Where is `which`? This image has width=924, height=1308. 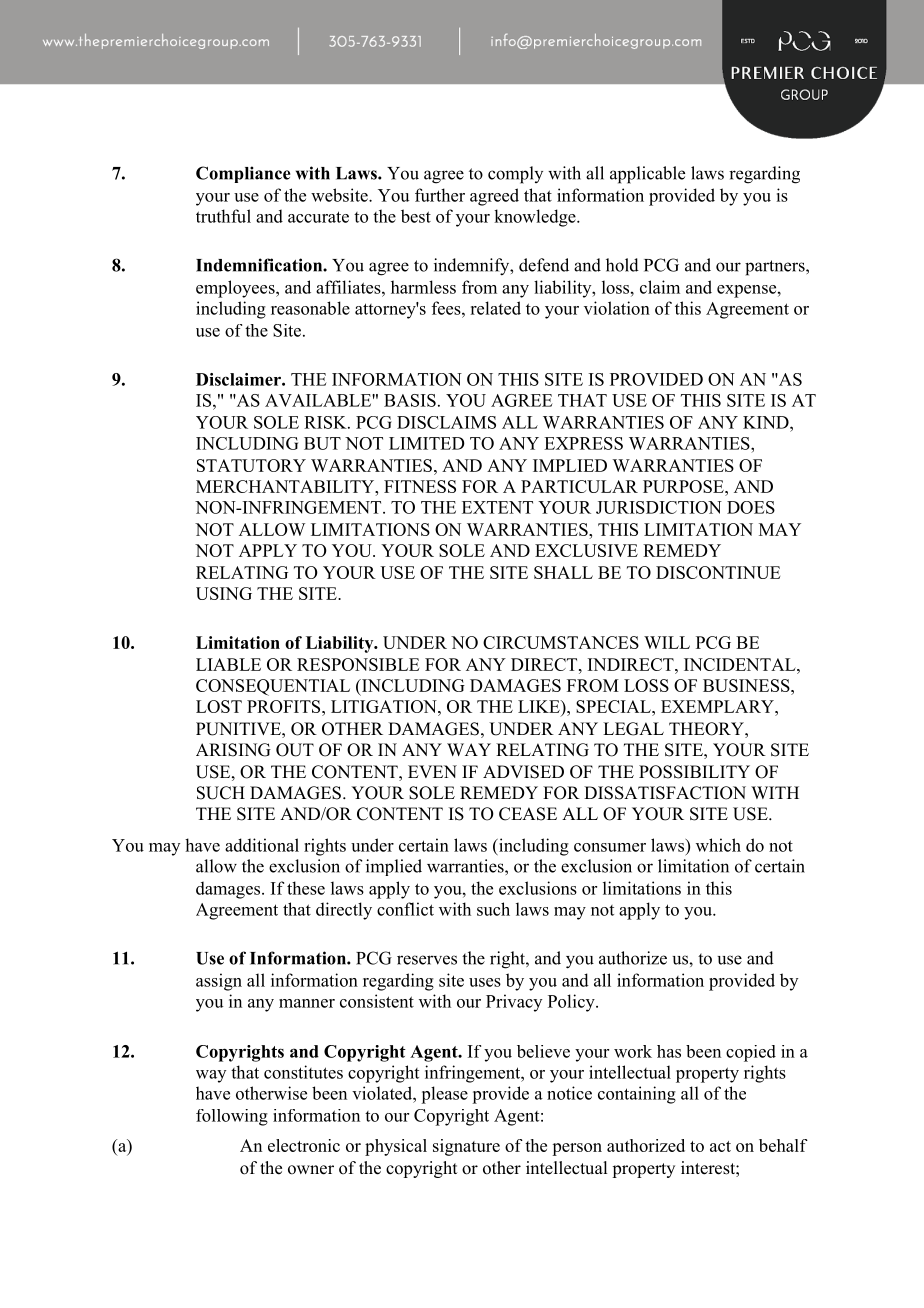 which is located at coordinates (718, 845).
